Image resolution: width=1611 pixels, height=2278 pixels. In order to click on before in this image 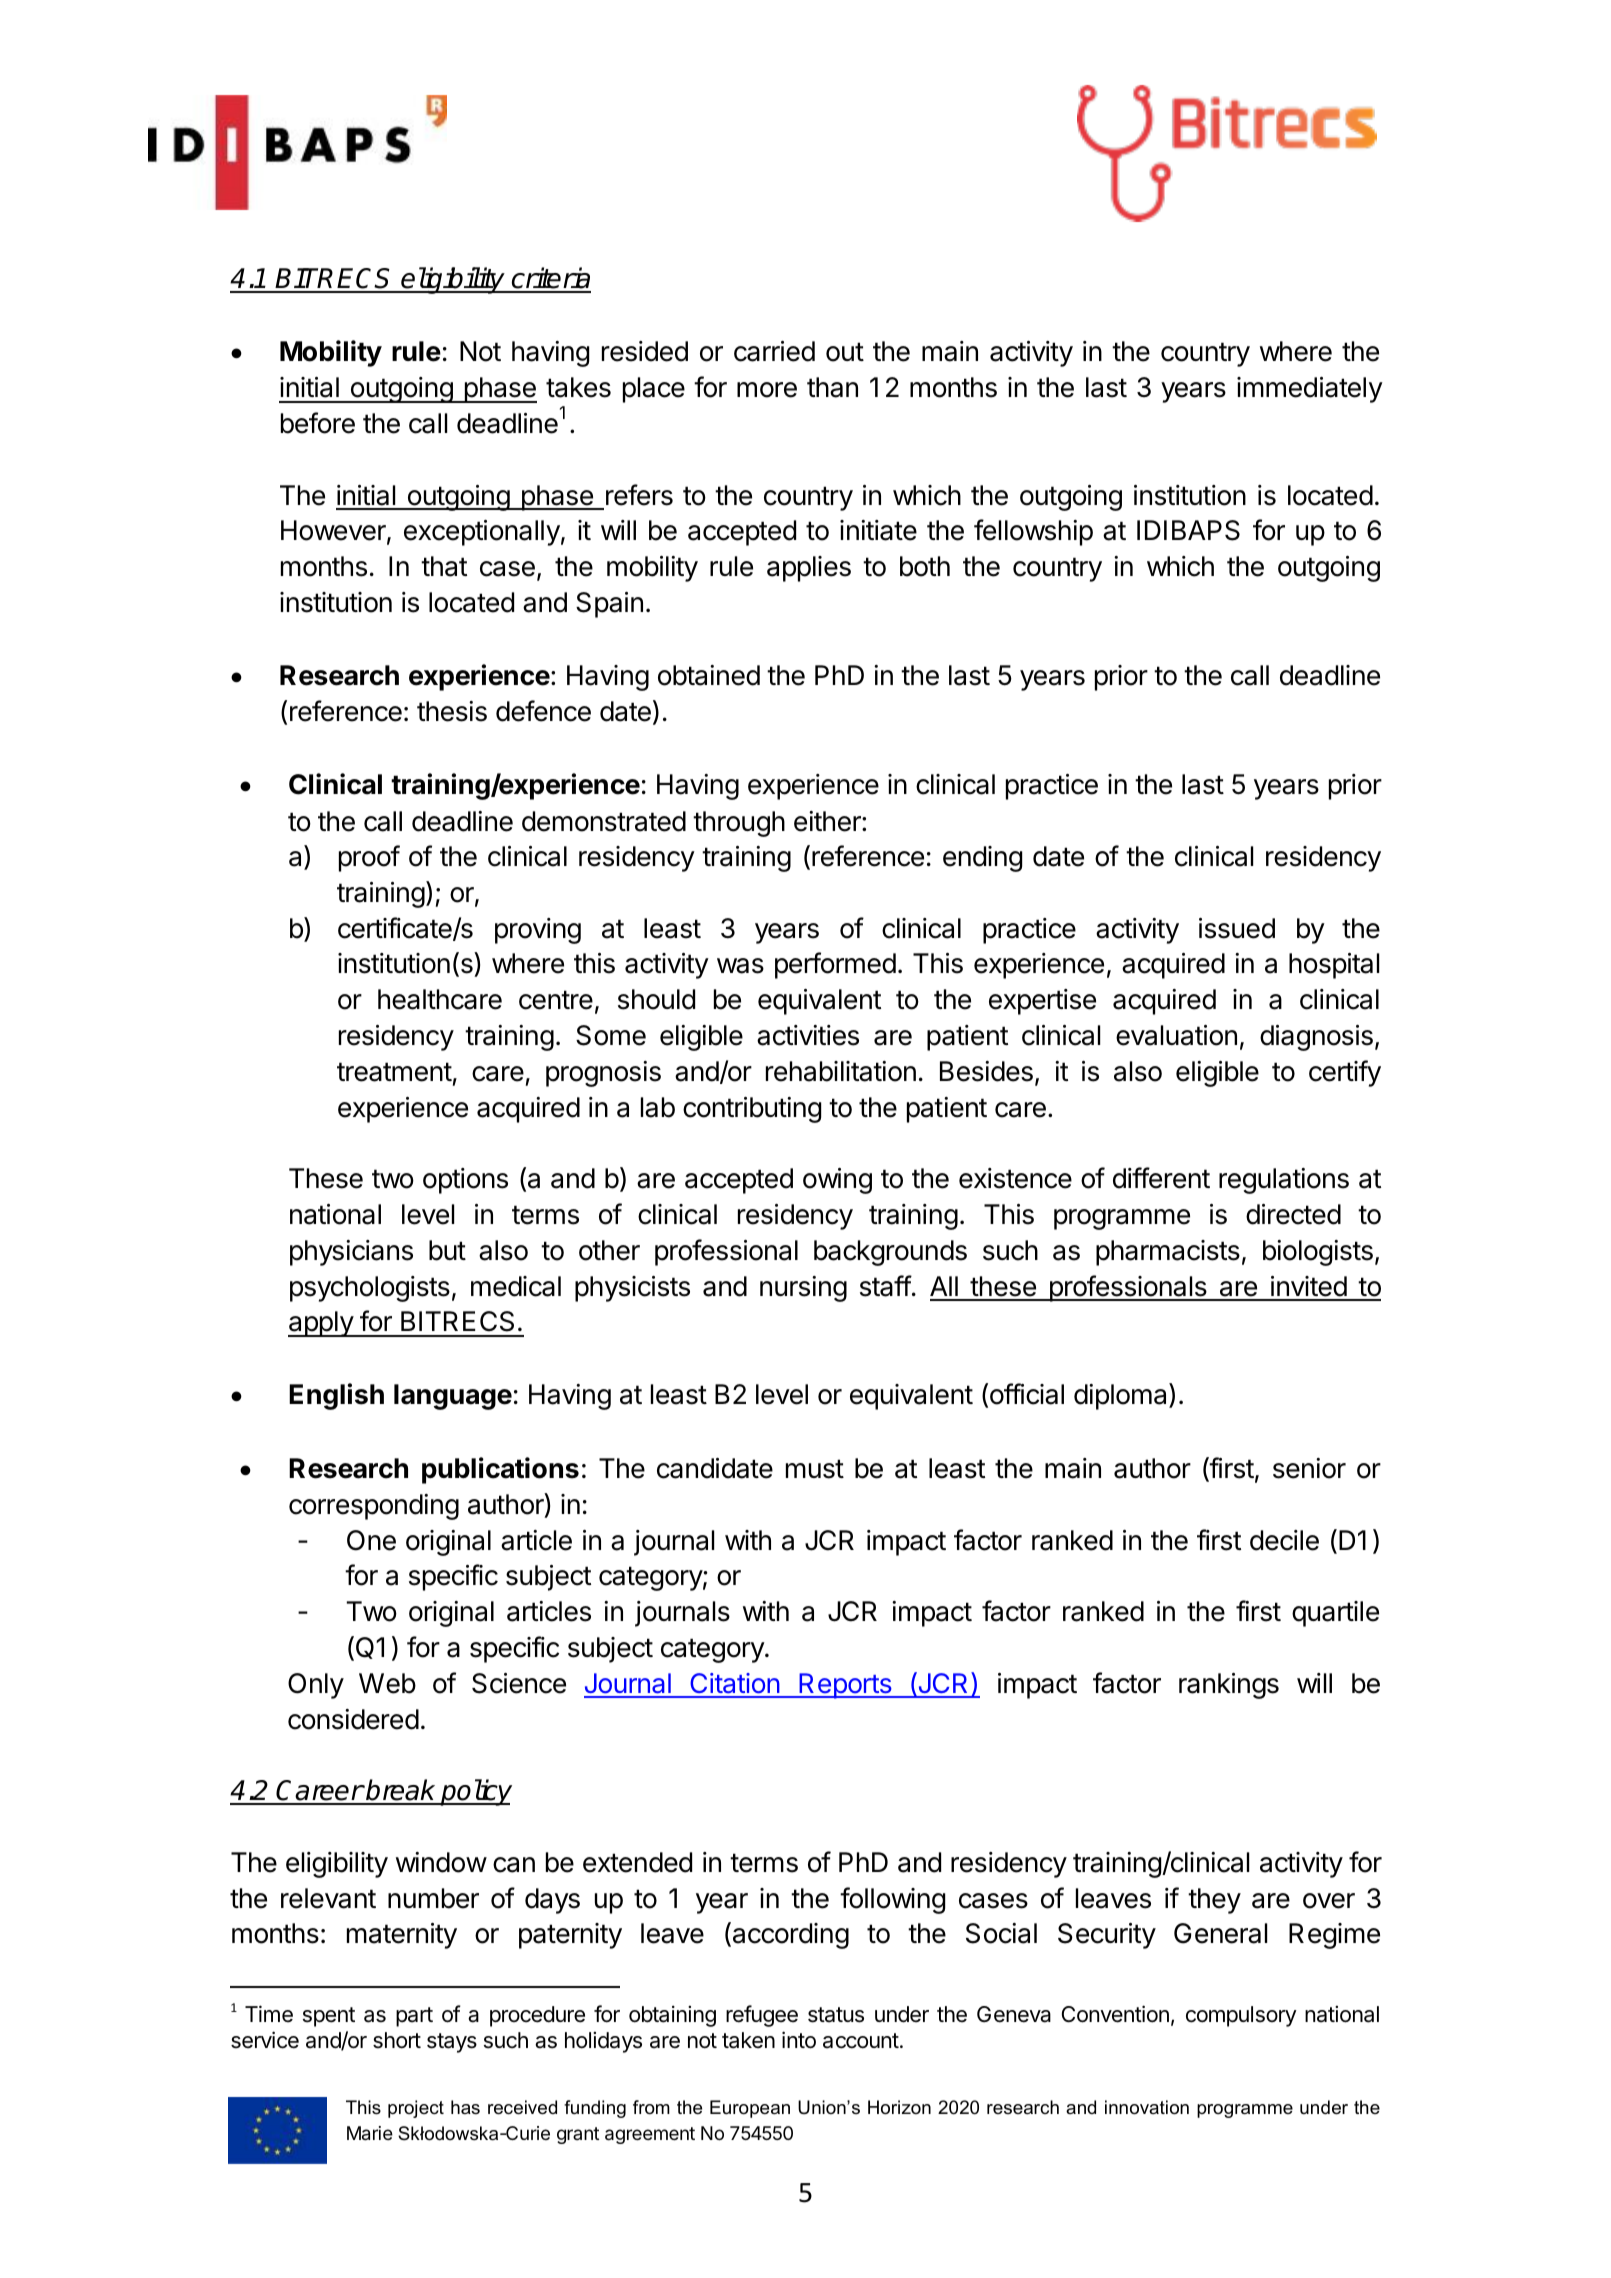, I will do `click(318, 423)`.
